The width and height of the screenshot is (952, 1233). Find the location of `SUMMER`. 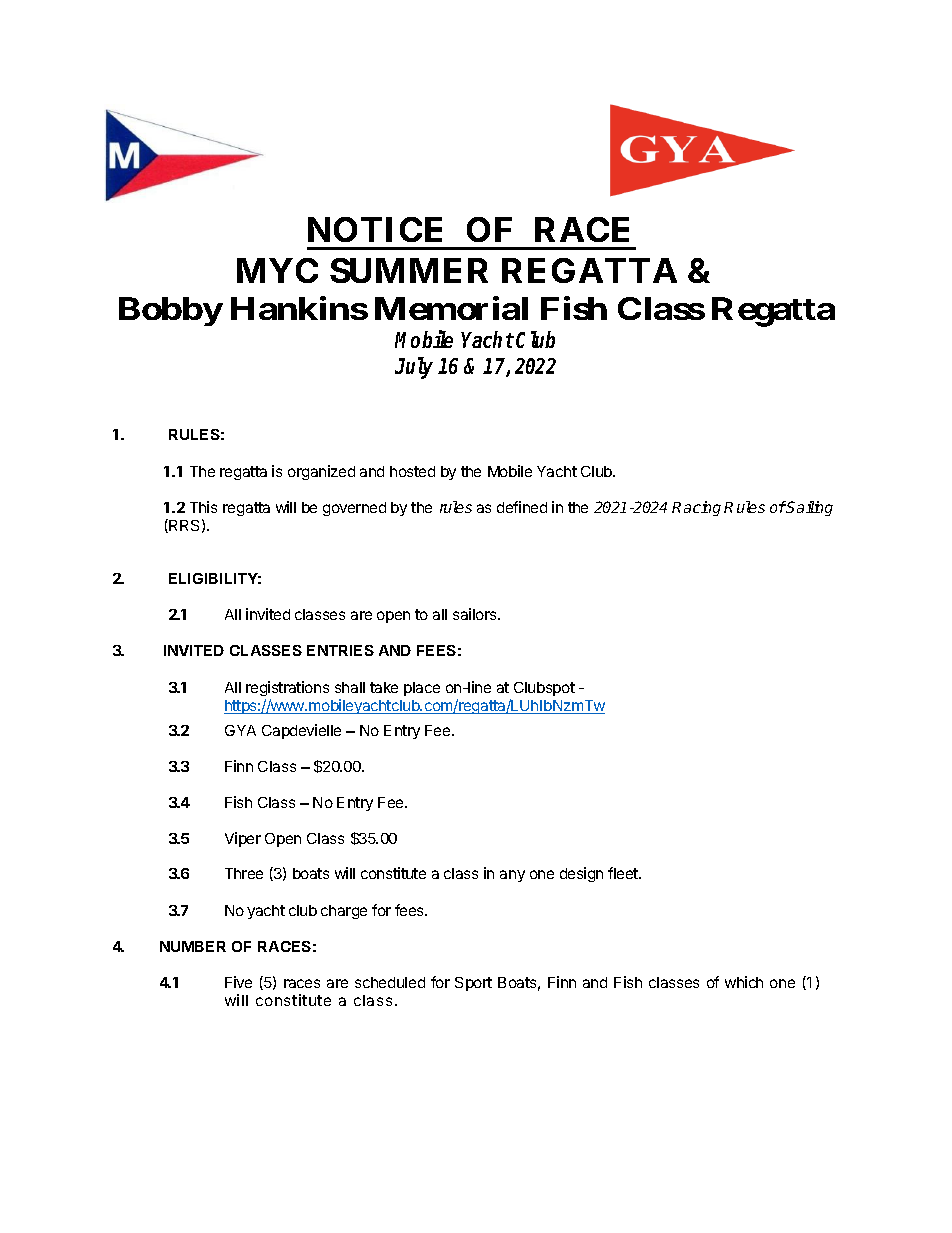

SUMMER is located at coordinates (409, 270).
